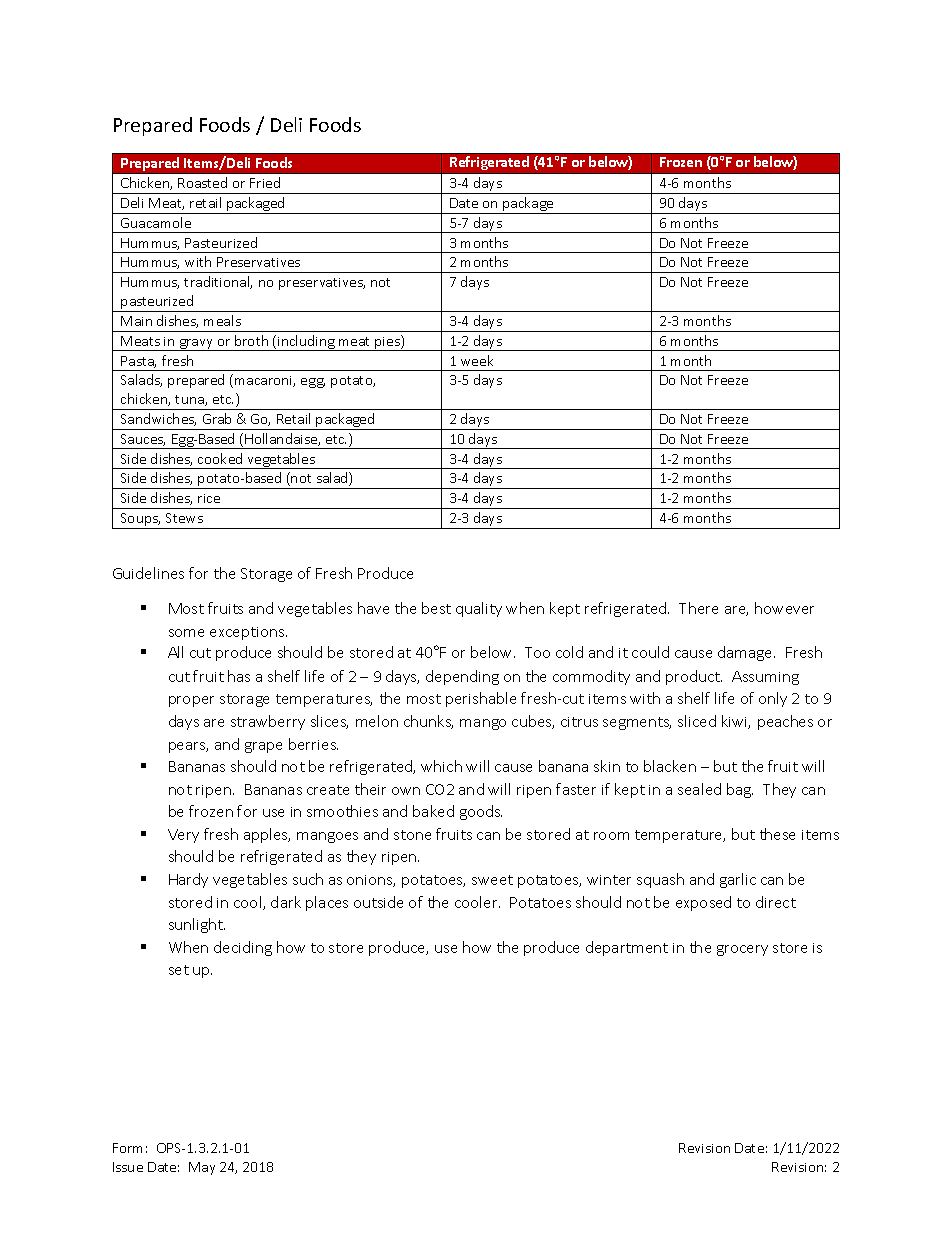 This screenshot has width=952, height=1233. I want to click on best, so click(436, 608).
